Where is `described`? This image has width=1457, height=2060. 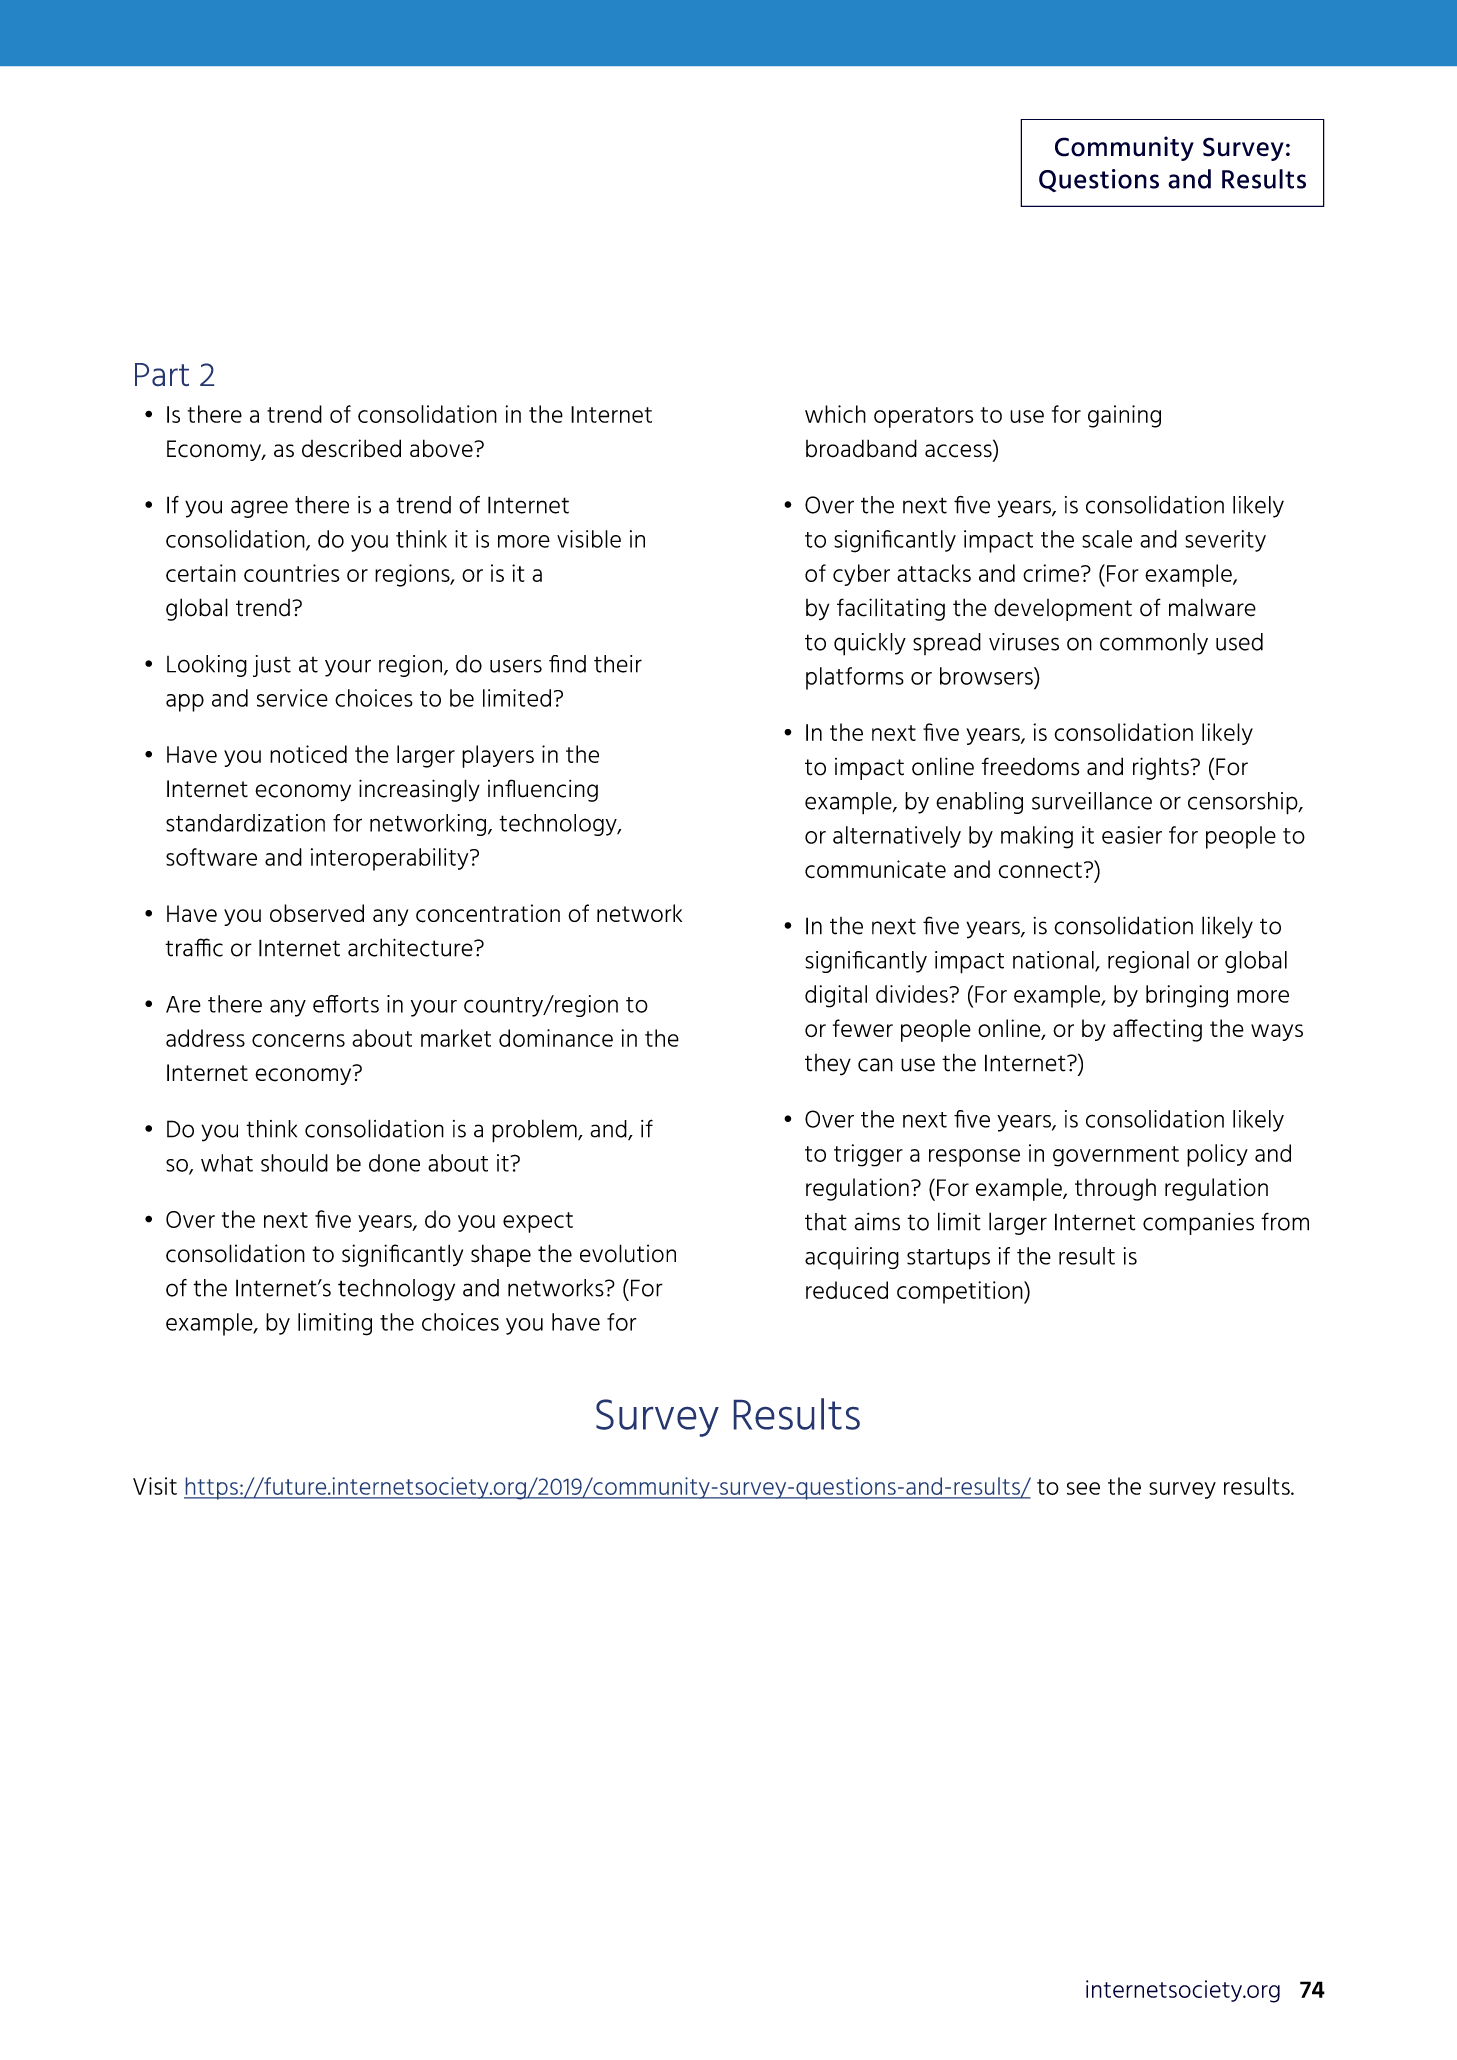 described is located at coordinates (351, 448).
